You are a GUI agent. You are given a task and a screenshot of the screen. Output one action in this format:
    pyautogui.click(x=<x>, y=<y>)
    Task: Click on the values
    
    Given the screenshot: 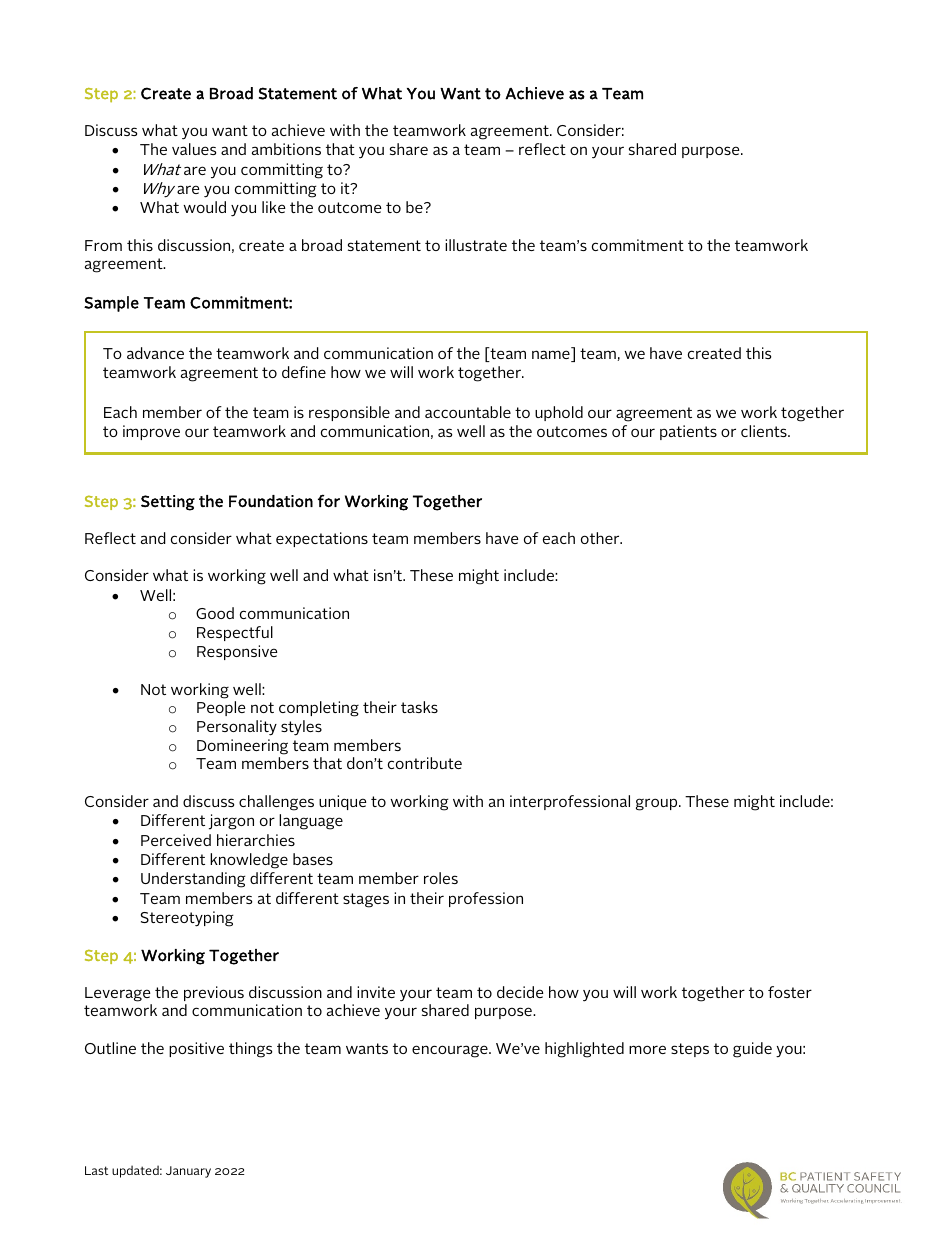 What is the action you would take?
    pyautogui.click(x=194, y=149)
